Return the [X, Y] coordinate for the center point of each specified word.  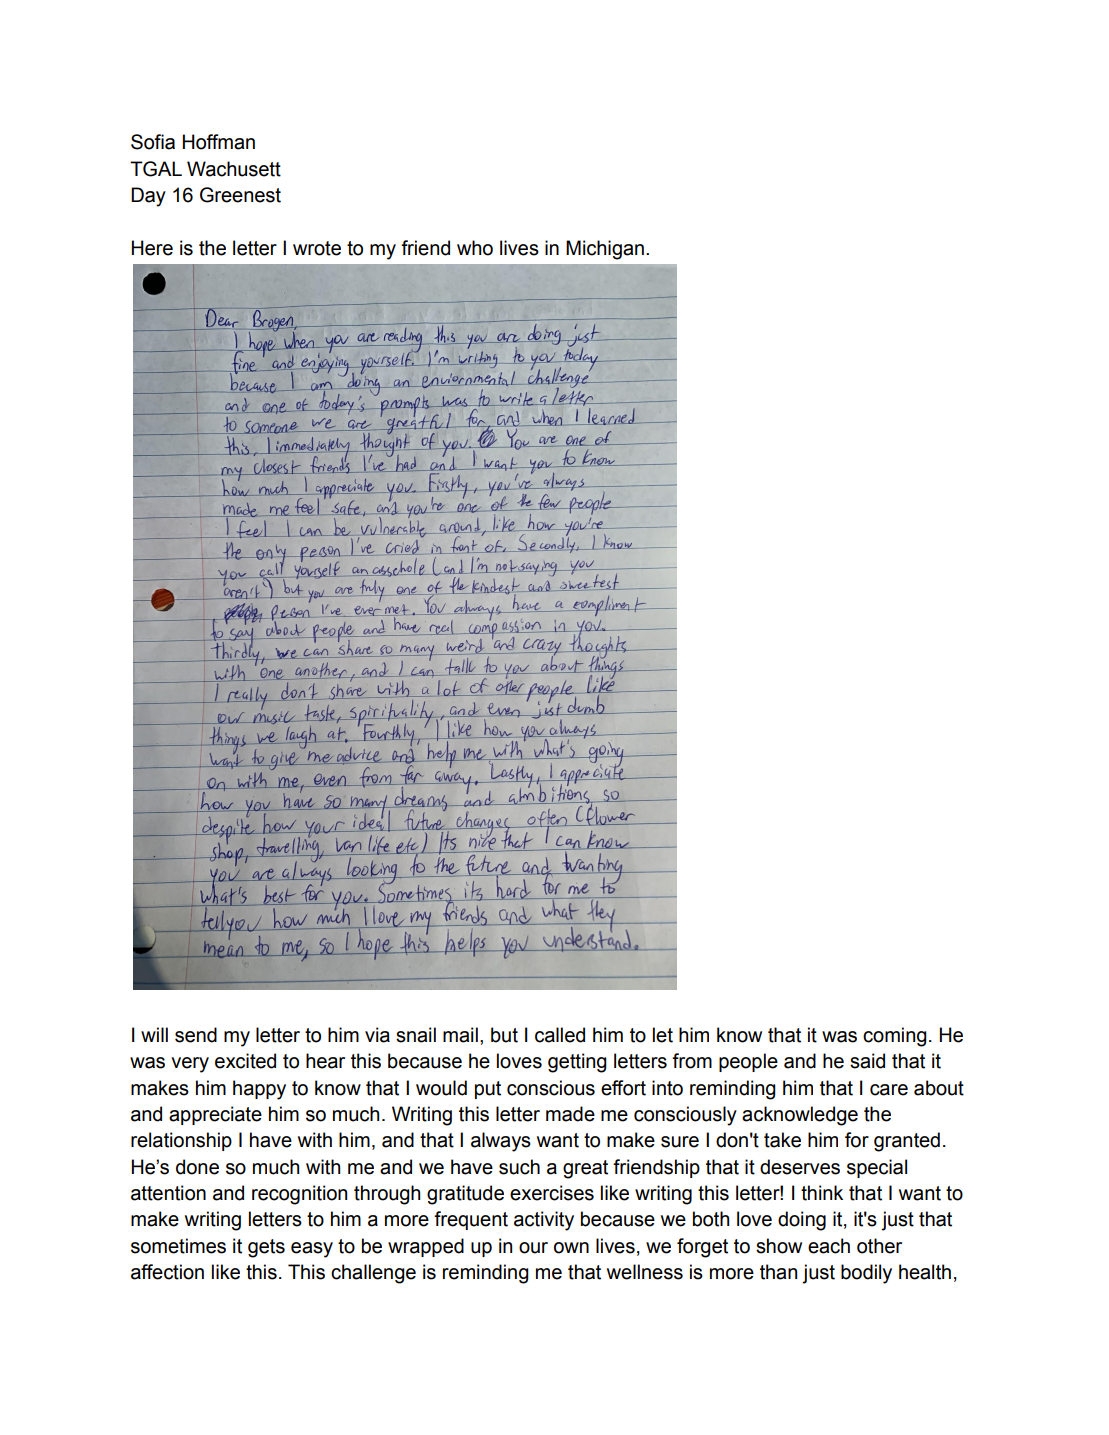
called [560, 1035]
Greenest [240, 195]
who [475, 248]
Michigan [605, 250]
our [533, 1248]
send [196, 1035]
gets [266, 1248]
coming [895, 1037]
